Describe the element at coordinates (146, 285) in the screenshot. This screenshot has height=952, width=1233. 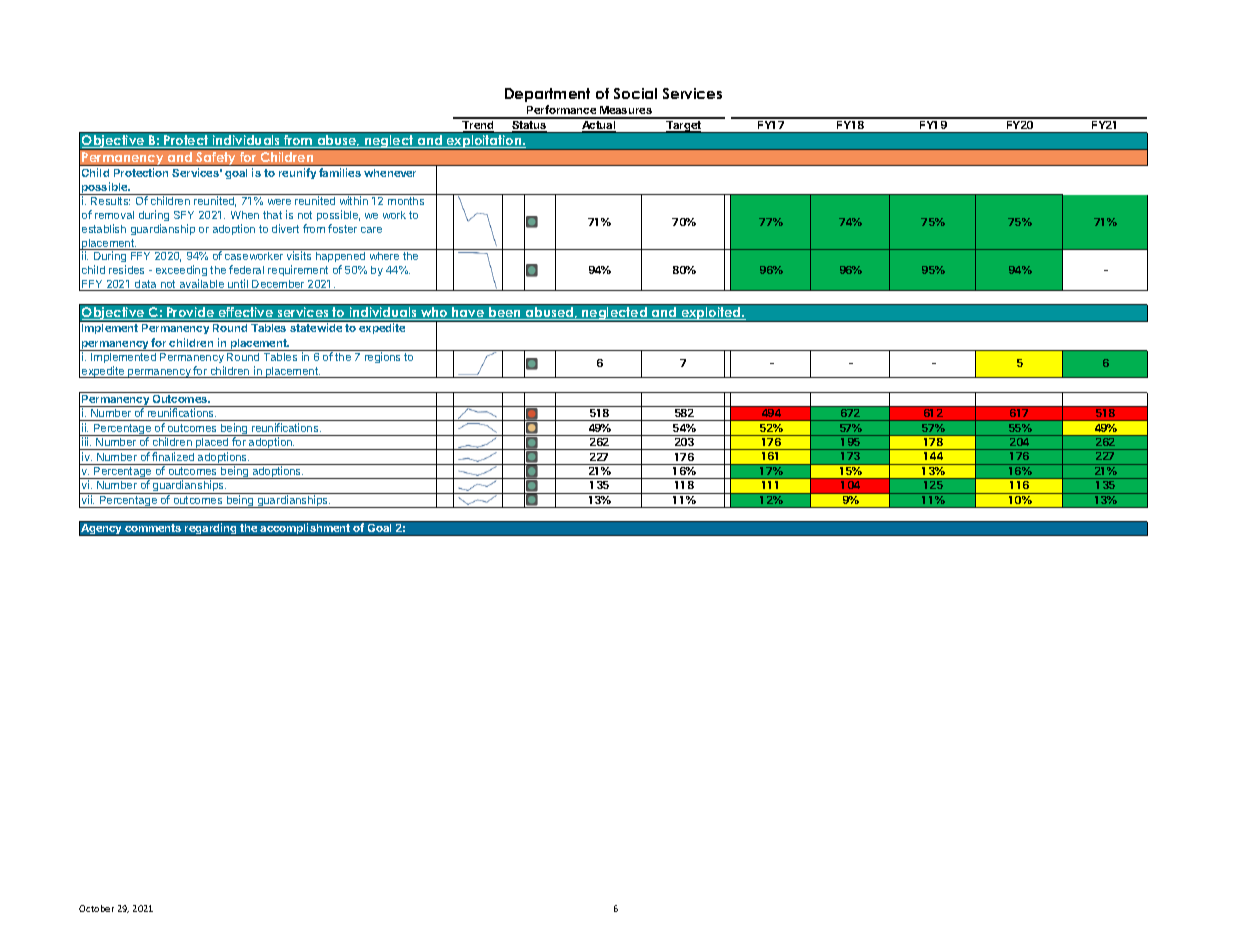
I see `data` at that location.
